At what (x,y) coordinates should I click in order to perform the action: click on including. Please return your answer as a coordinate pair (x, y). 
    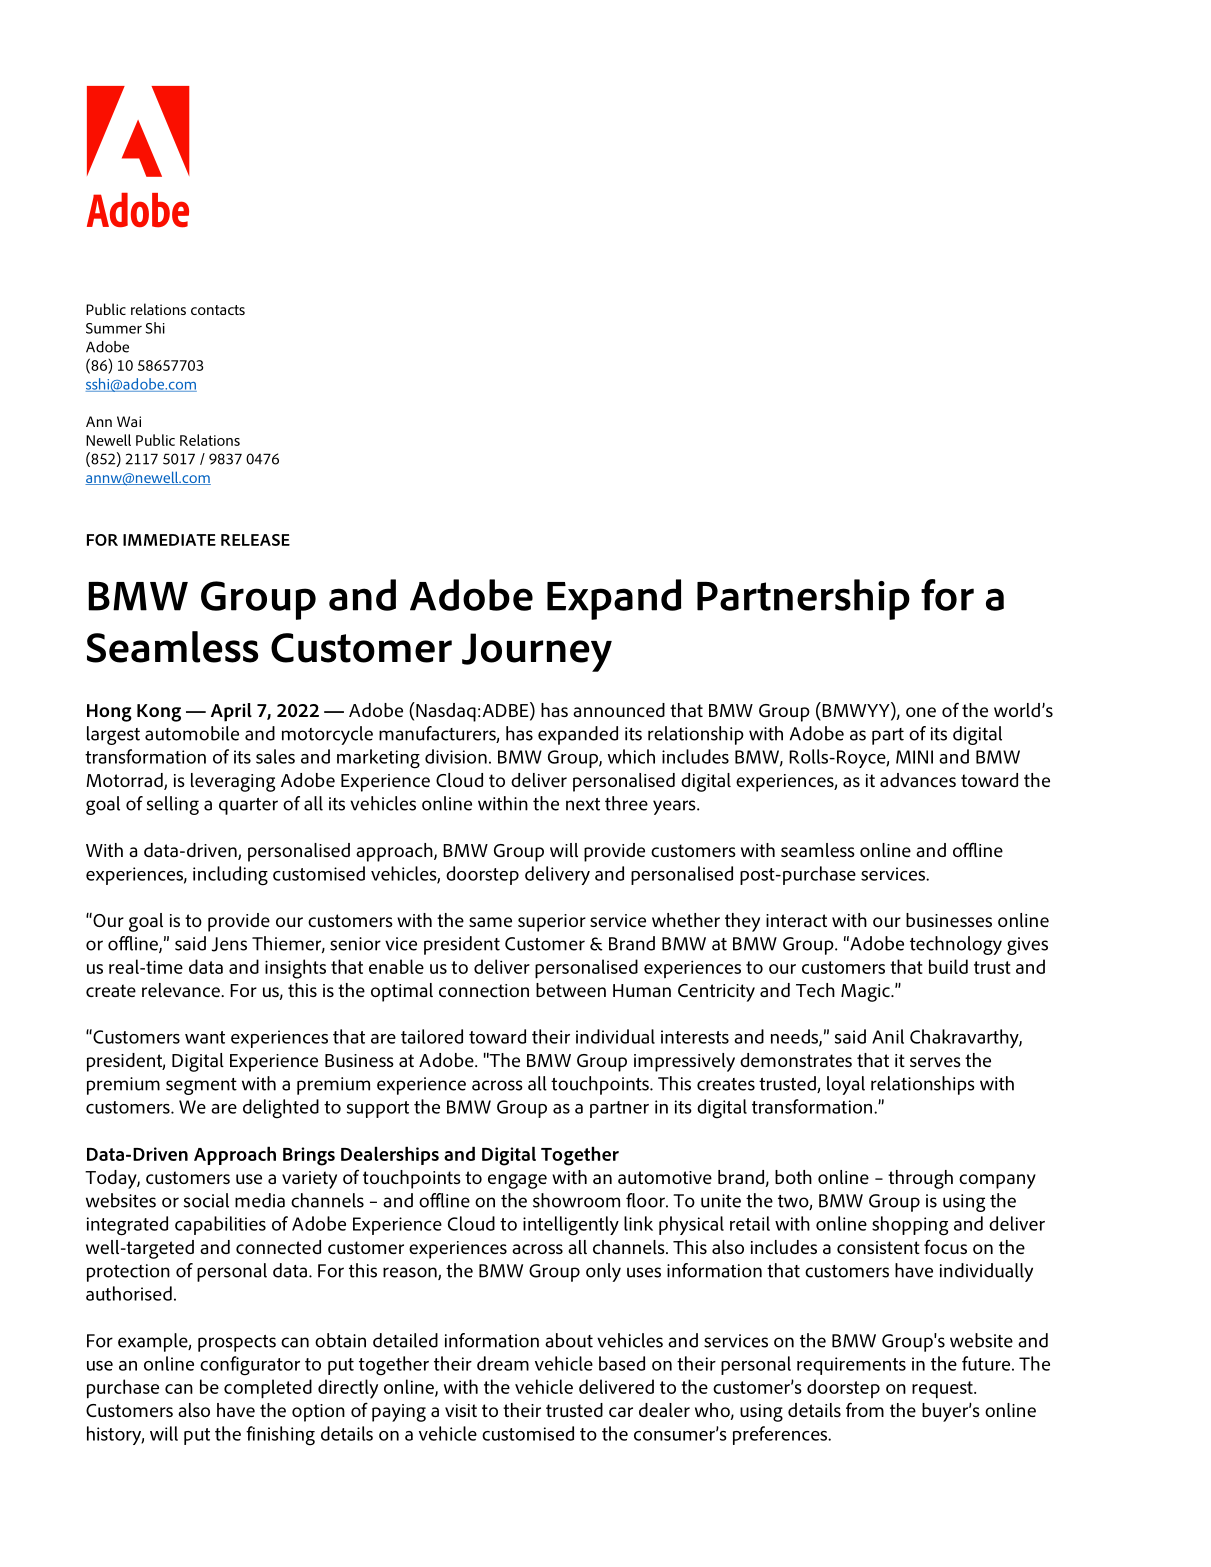
    Looking at the image, I should click on (230, 876).
